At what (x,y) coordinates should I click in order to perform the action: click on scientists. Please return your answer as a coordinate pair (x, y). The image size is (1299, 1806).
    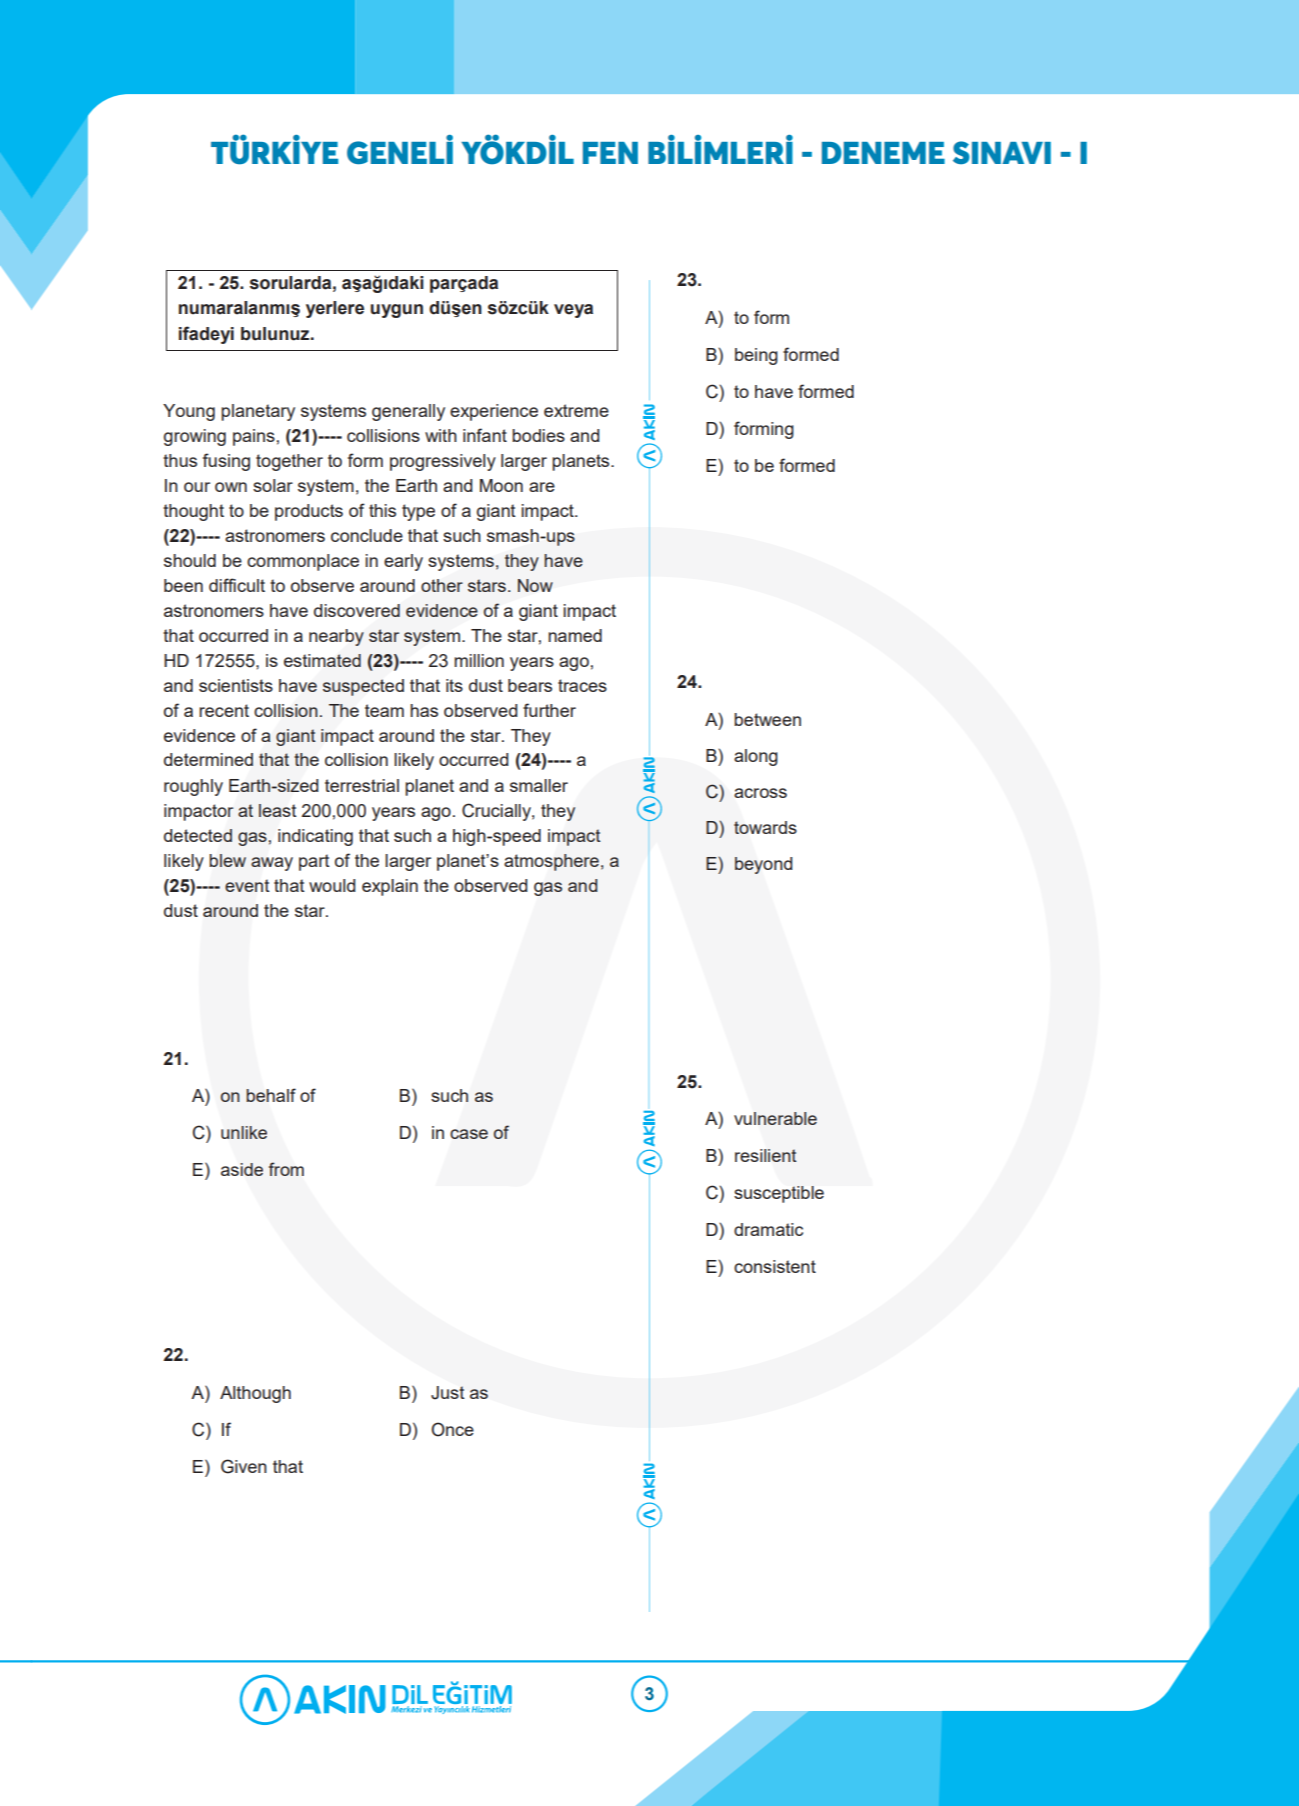
    Looking at the image, I should click on (236, 685).
